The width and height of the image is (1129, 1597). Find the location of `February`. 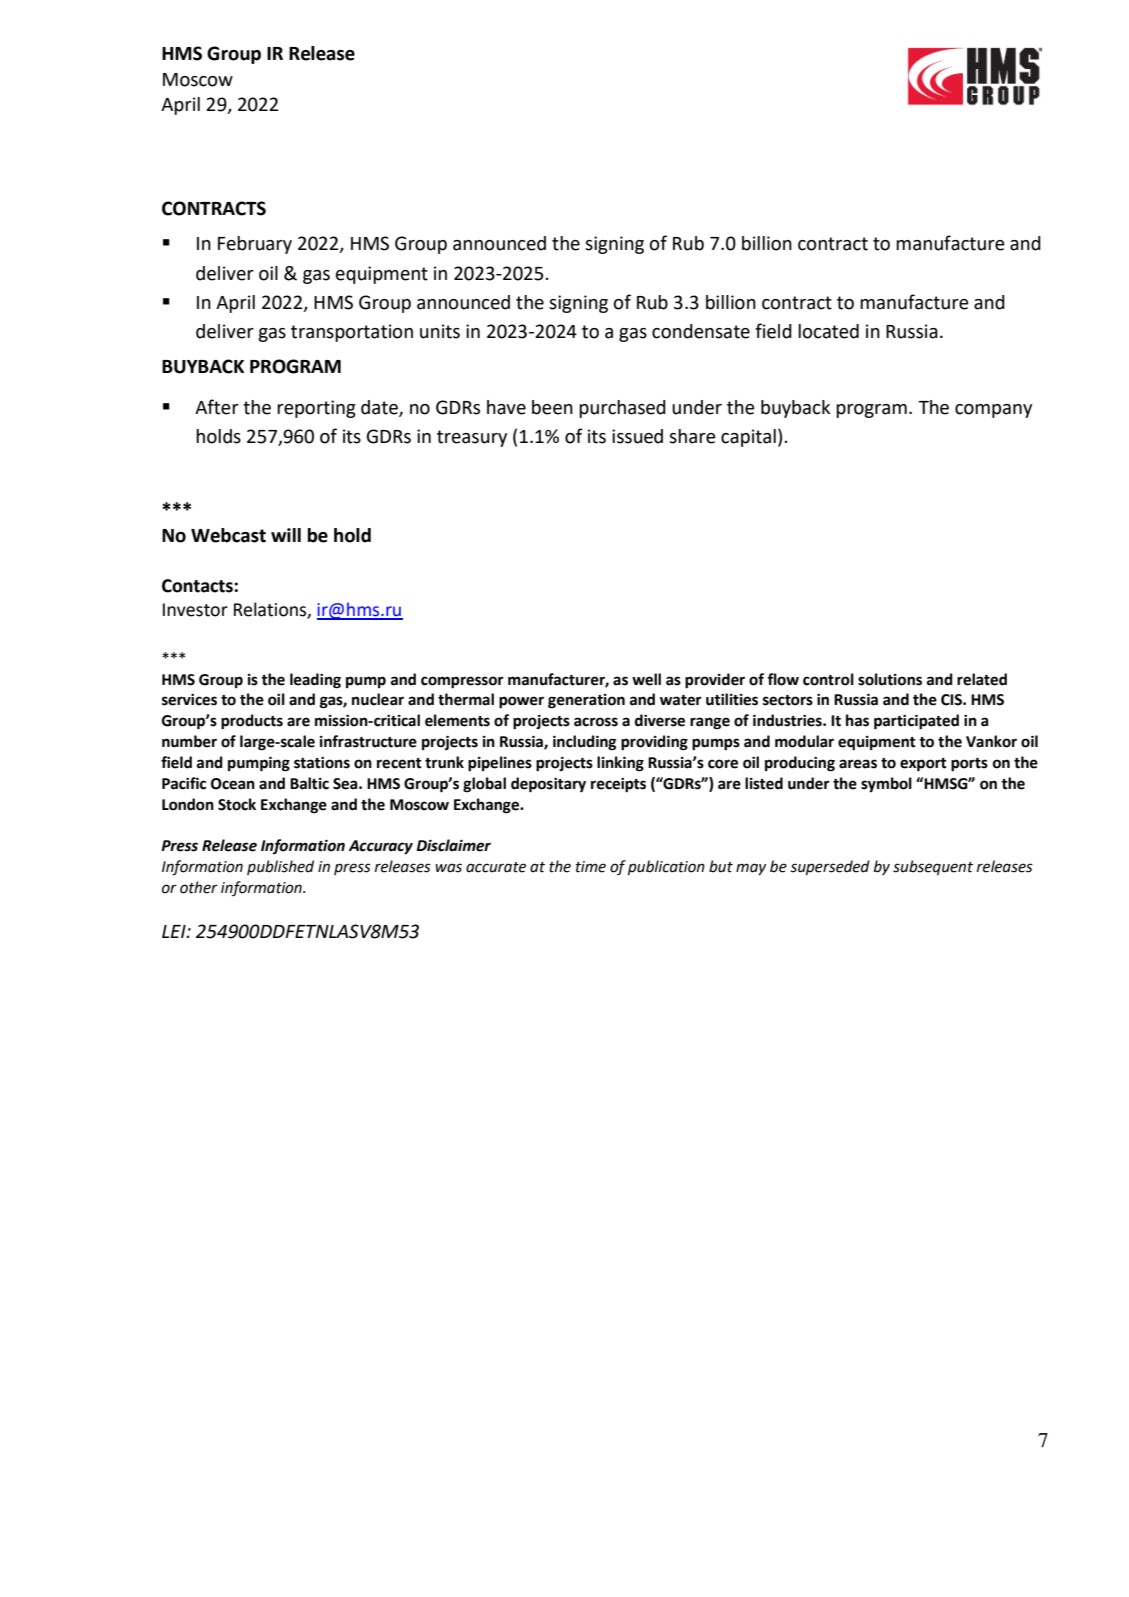

February is located at coordinates (255, 245).
